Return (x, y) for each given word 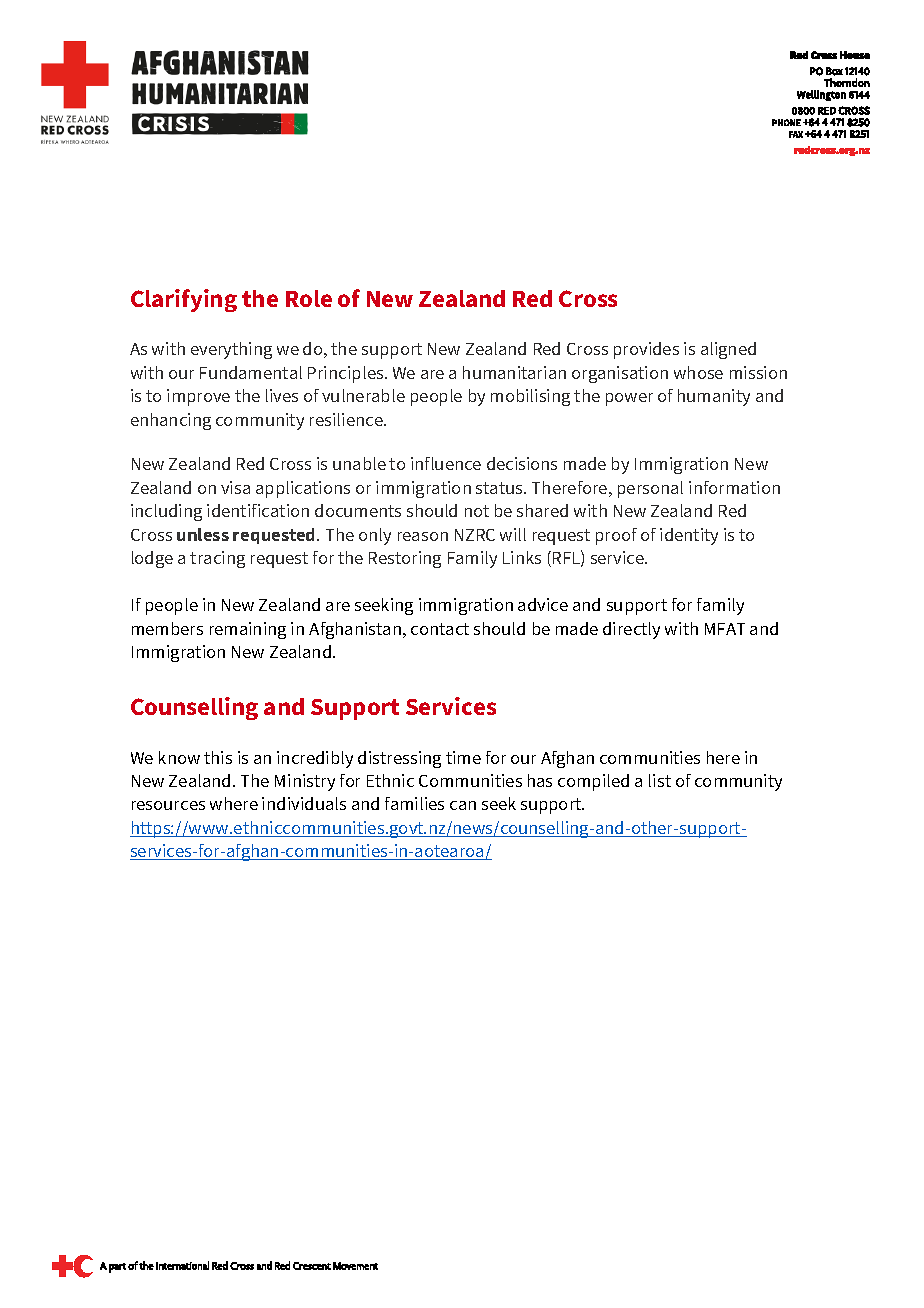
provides (646, 350)
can (463, 805)
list (660, 780)
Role (309, 298)
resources (168, 805)
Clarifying (184, 300)
